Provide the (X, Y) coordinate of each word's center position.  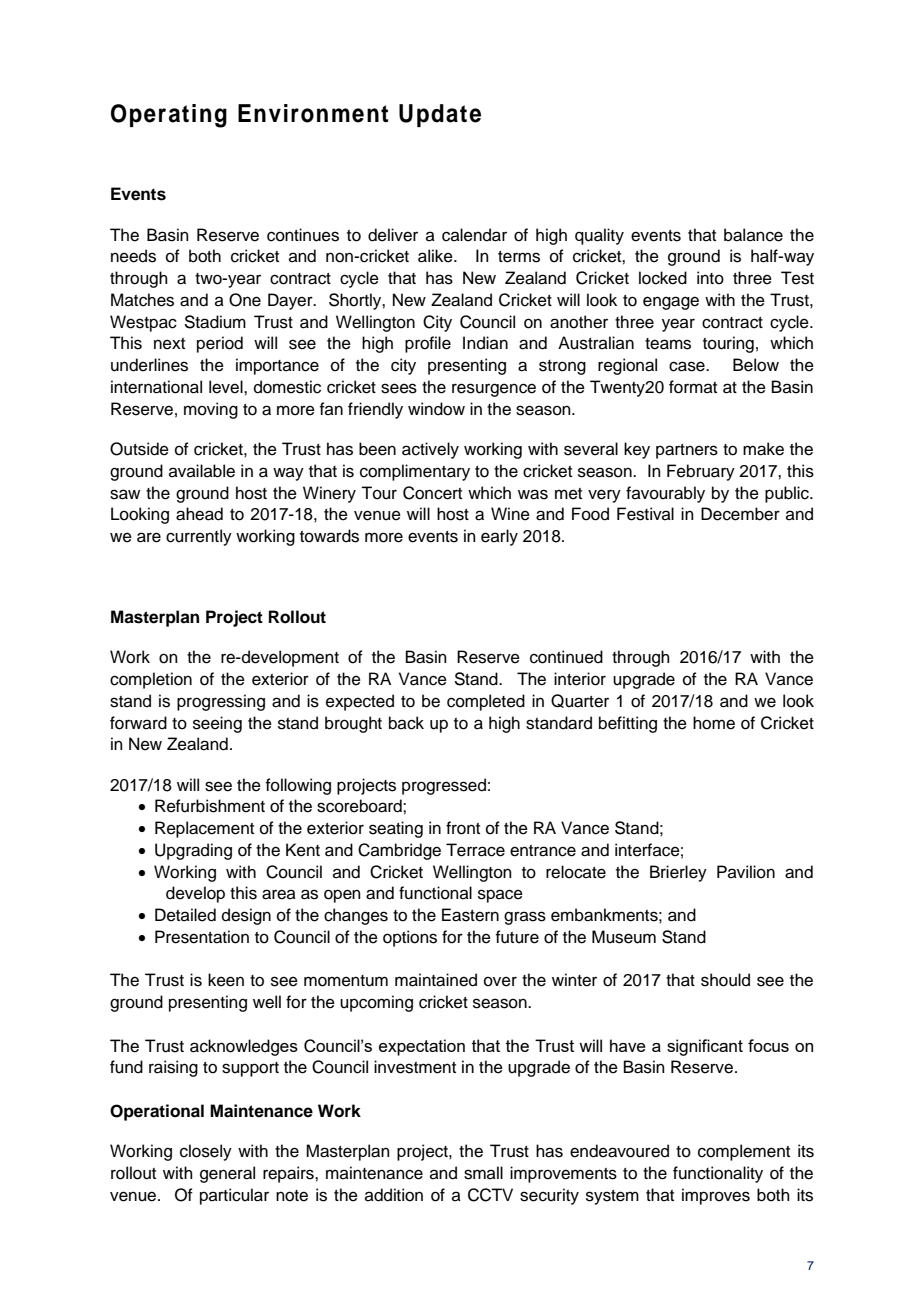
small (483, 1173)
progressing (221, 702)
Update (440, 115)
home (714, 723)
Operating (169, 116)
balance (753, 235)
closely (206, 1152)
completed (486, 702)
